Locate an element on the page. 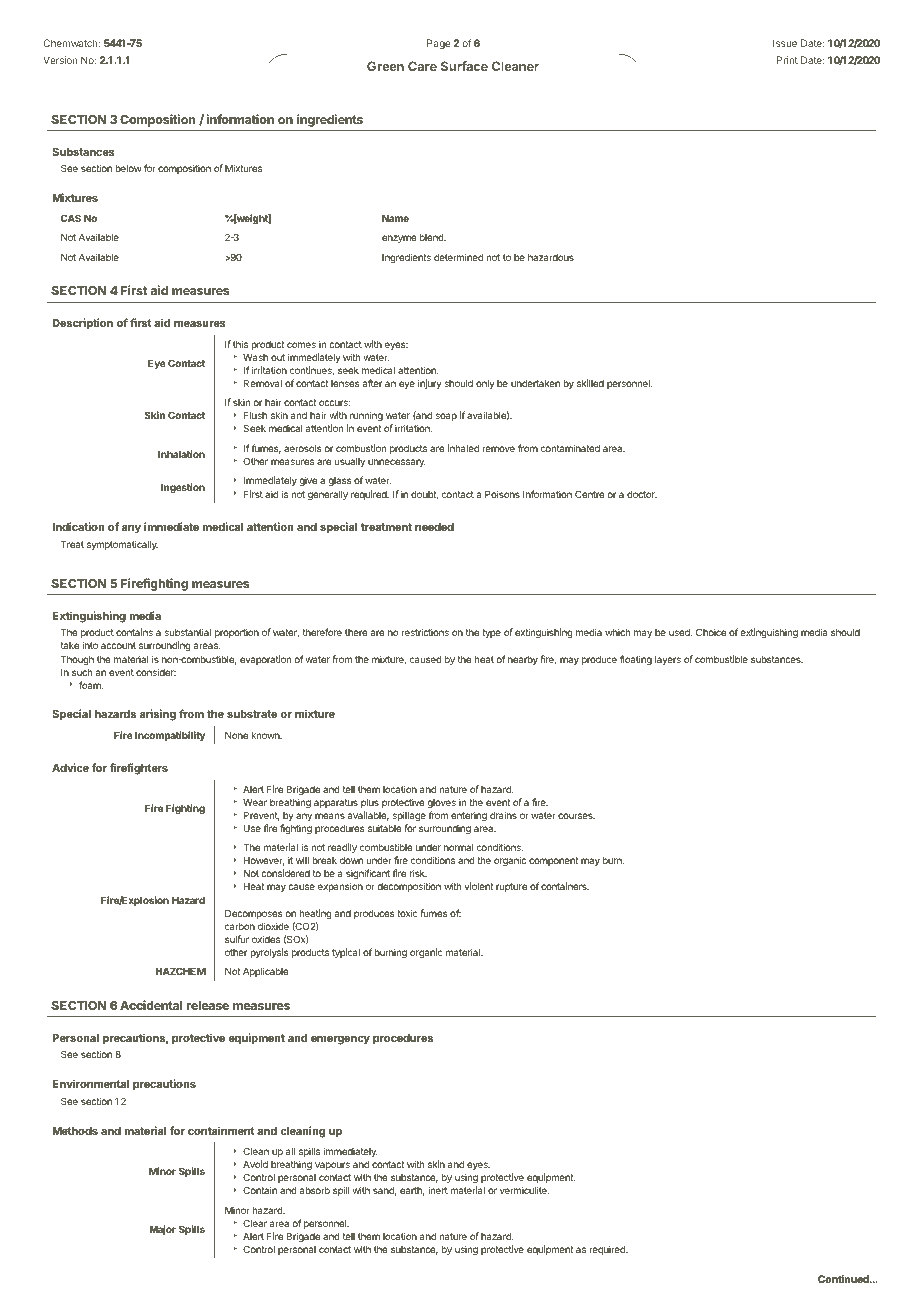 Image resolution: width=924 pixels, height=1308 pixels. Print is located at coordinates (787, 60).
